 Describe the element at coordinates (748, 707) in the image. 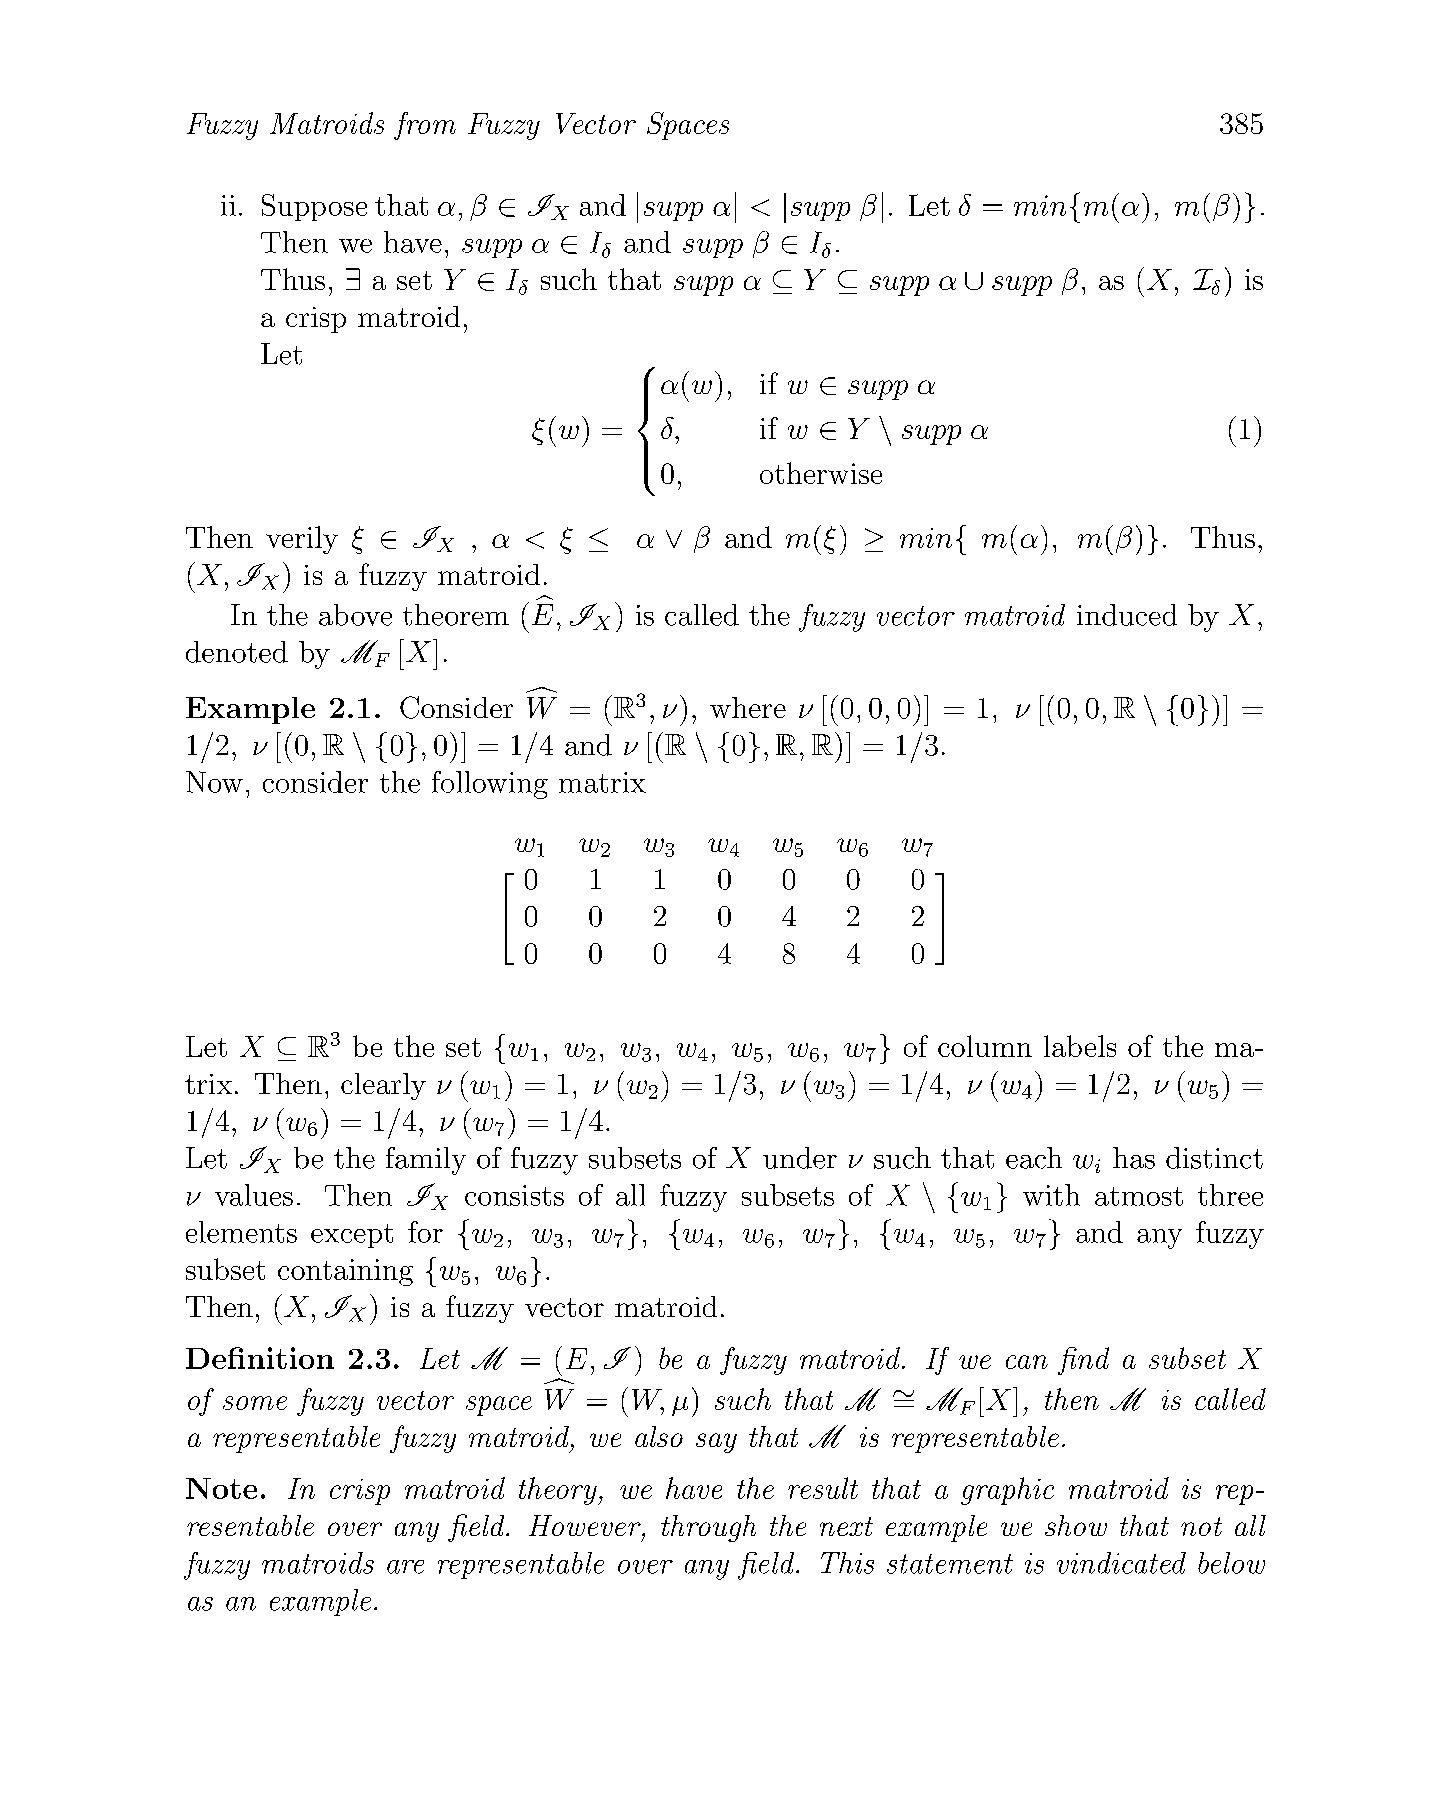

I see `where` at that location.
